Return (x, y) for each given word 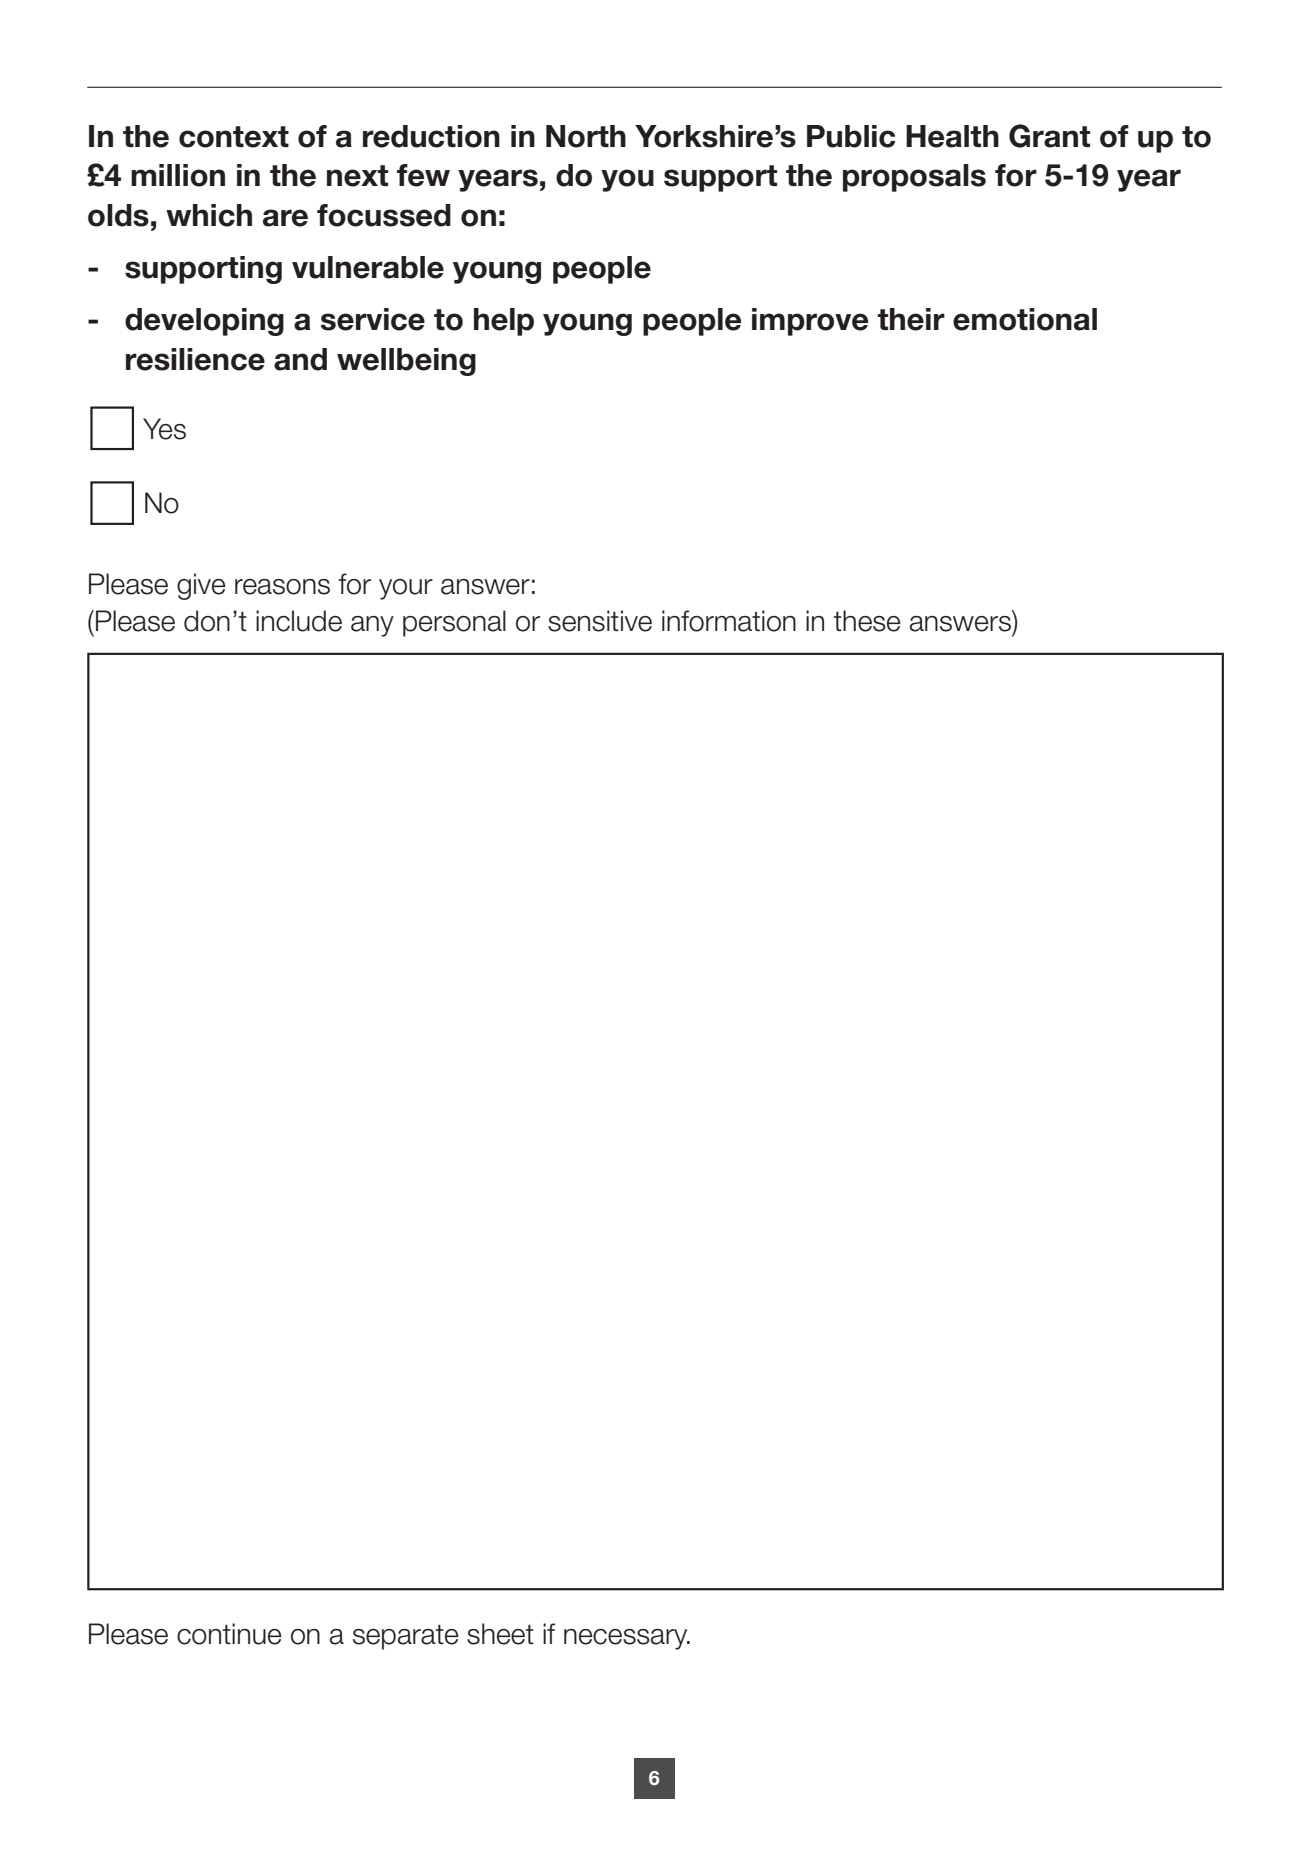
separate (406, 1637)
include (299, 621)
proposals (914, 178)
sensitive (600, 621)
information (729, 621)
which (209, 215)
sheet (500, 1634)
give (201, 586)
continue (229, 1634)
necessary (627, 1639)
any (372, 626)
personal (454, 623)
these (867, 621)
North (586, 136)
